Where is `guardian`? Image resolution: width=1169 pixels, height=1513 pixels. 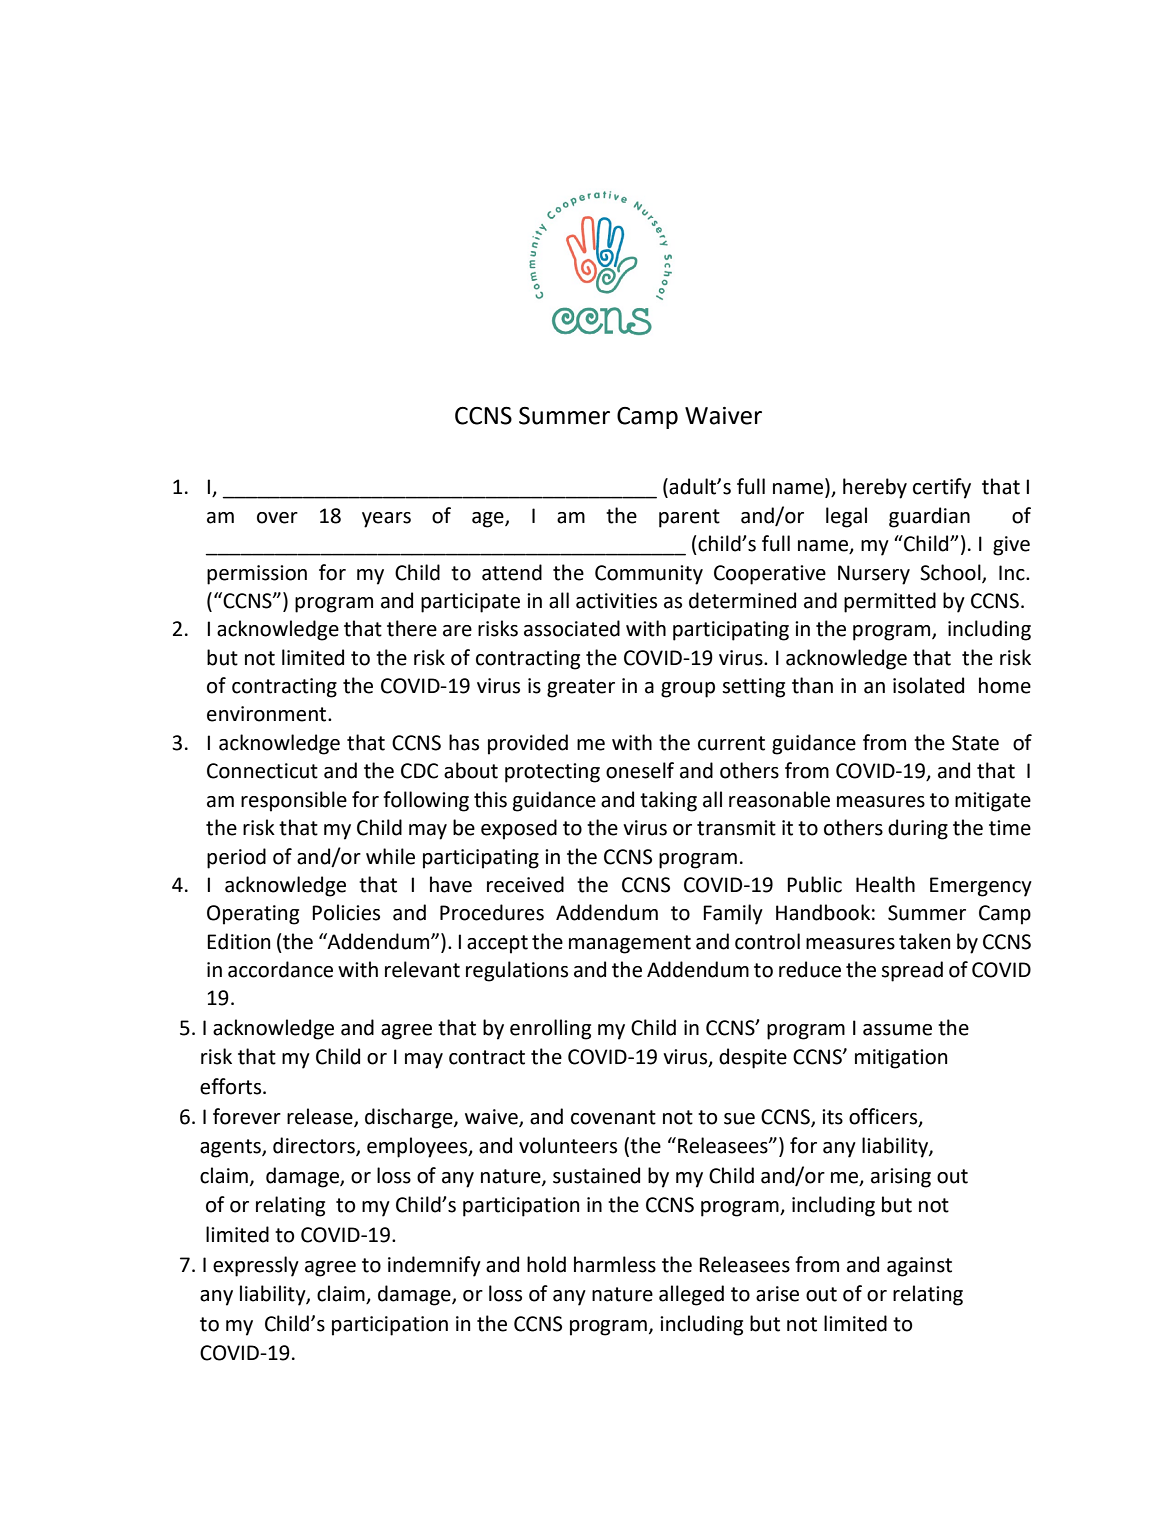
guardian is located at coordinates (929, 517).
